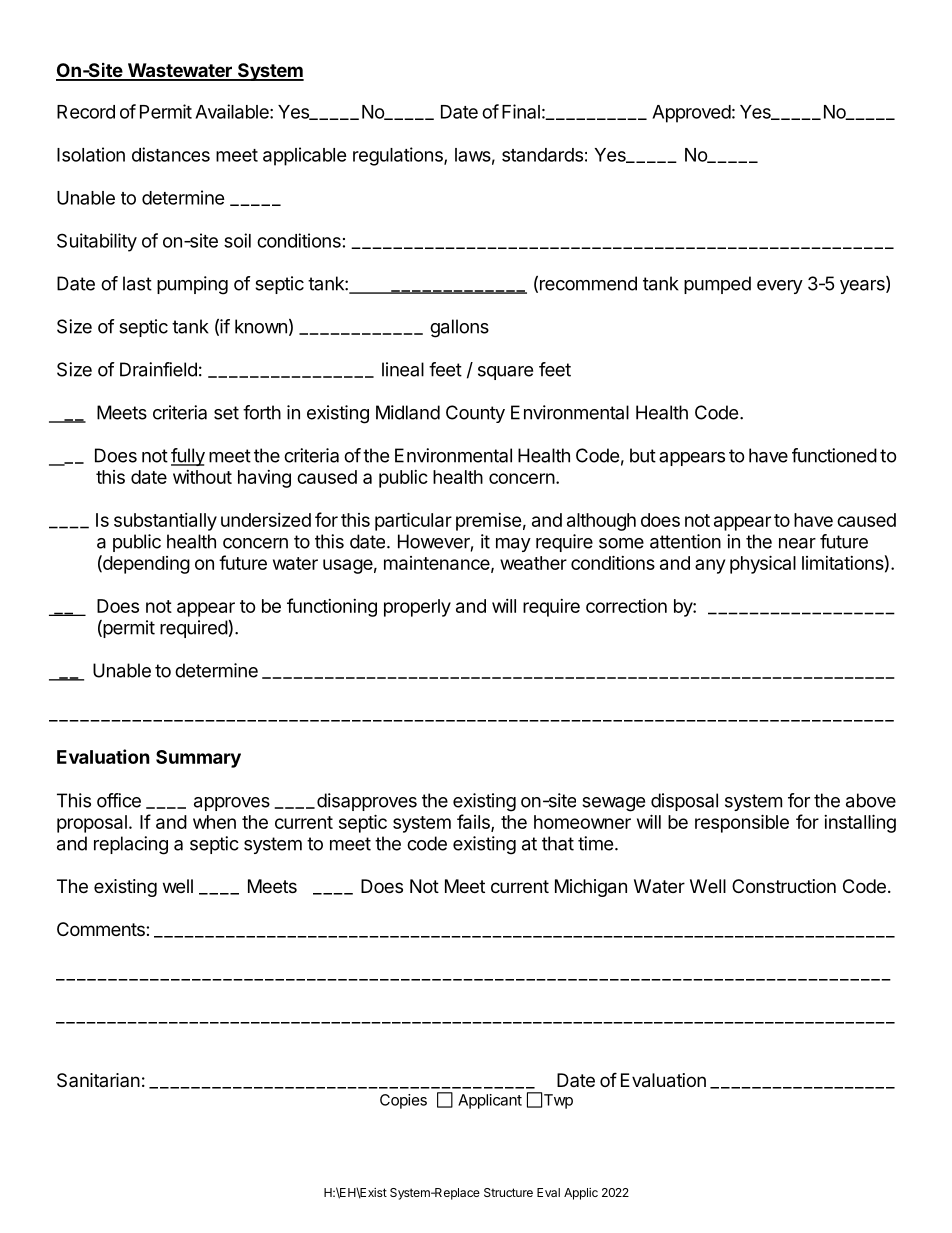 The width and height of the page is (952, 1233). I want to click on distances, so click(171, 154).
